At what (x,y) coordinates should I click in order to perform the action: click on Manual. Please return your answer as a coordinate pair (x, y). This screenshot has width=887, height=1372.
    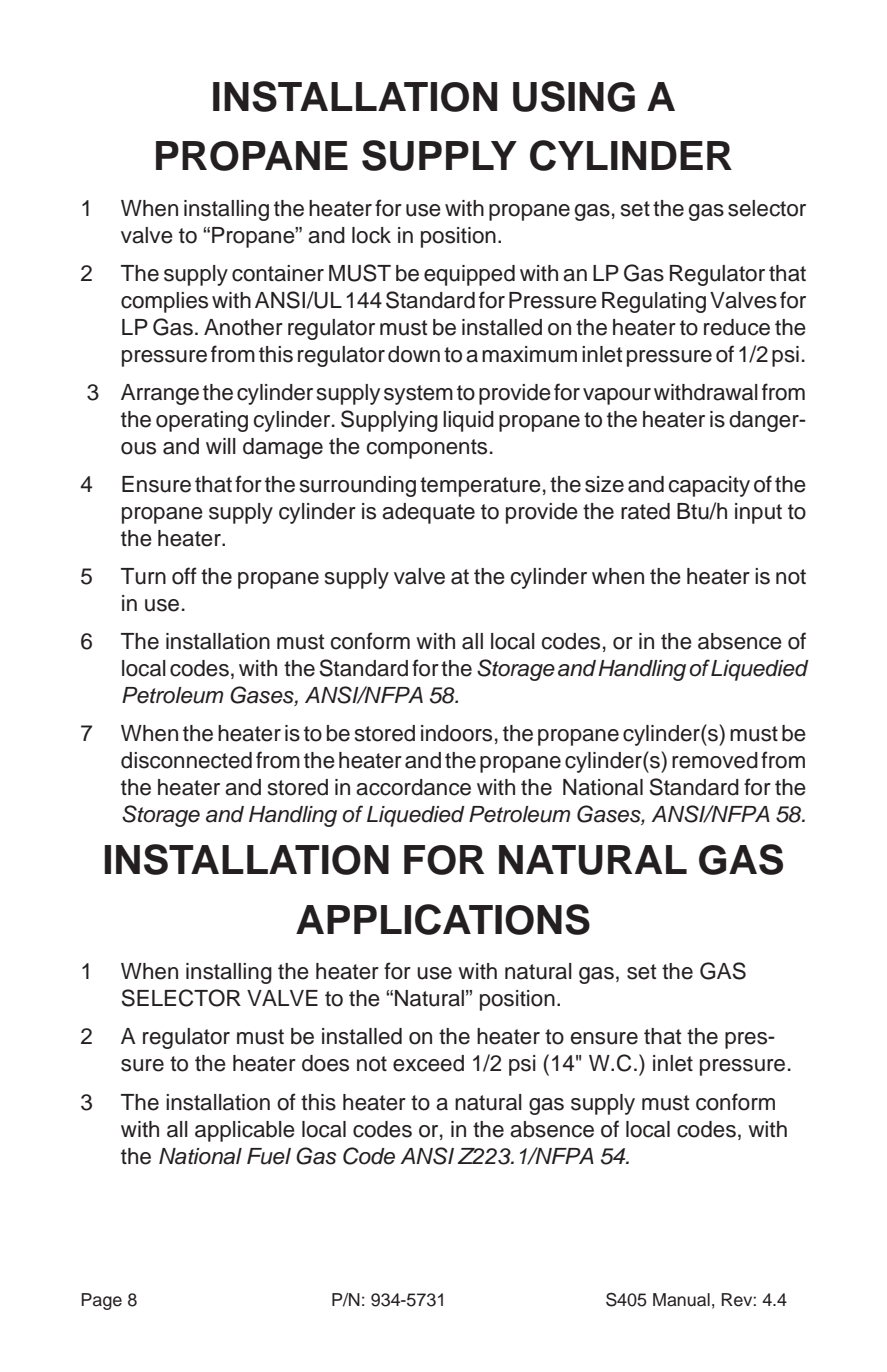
    Looking at the image, I should click on (681, 1300).
